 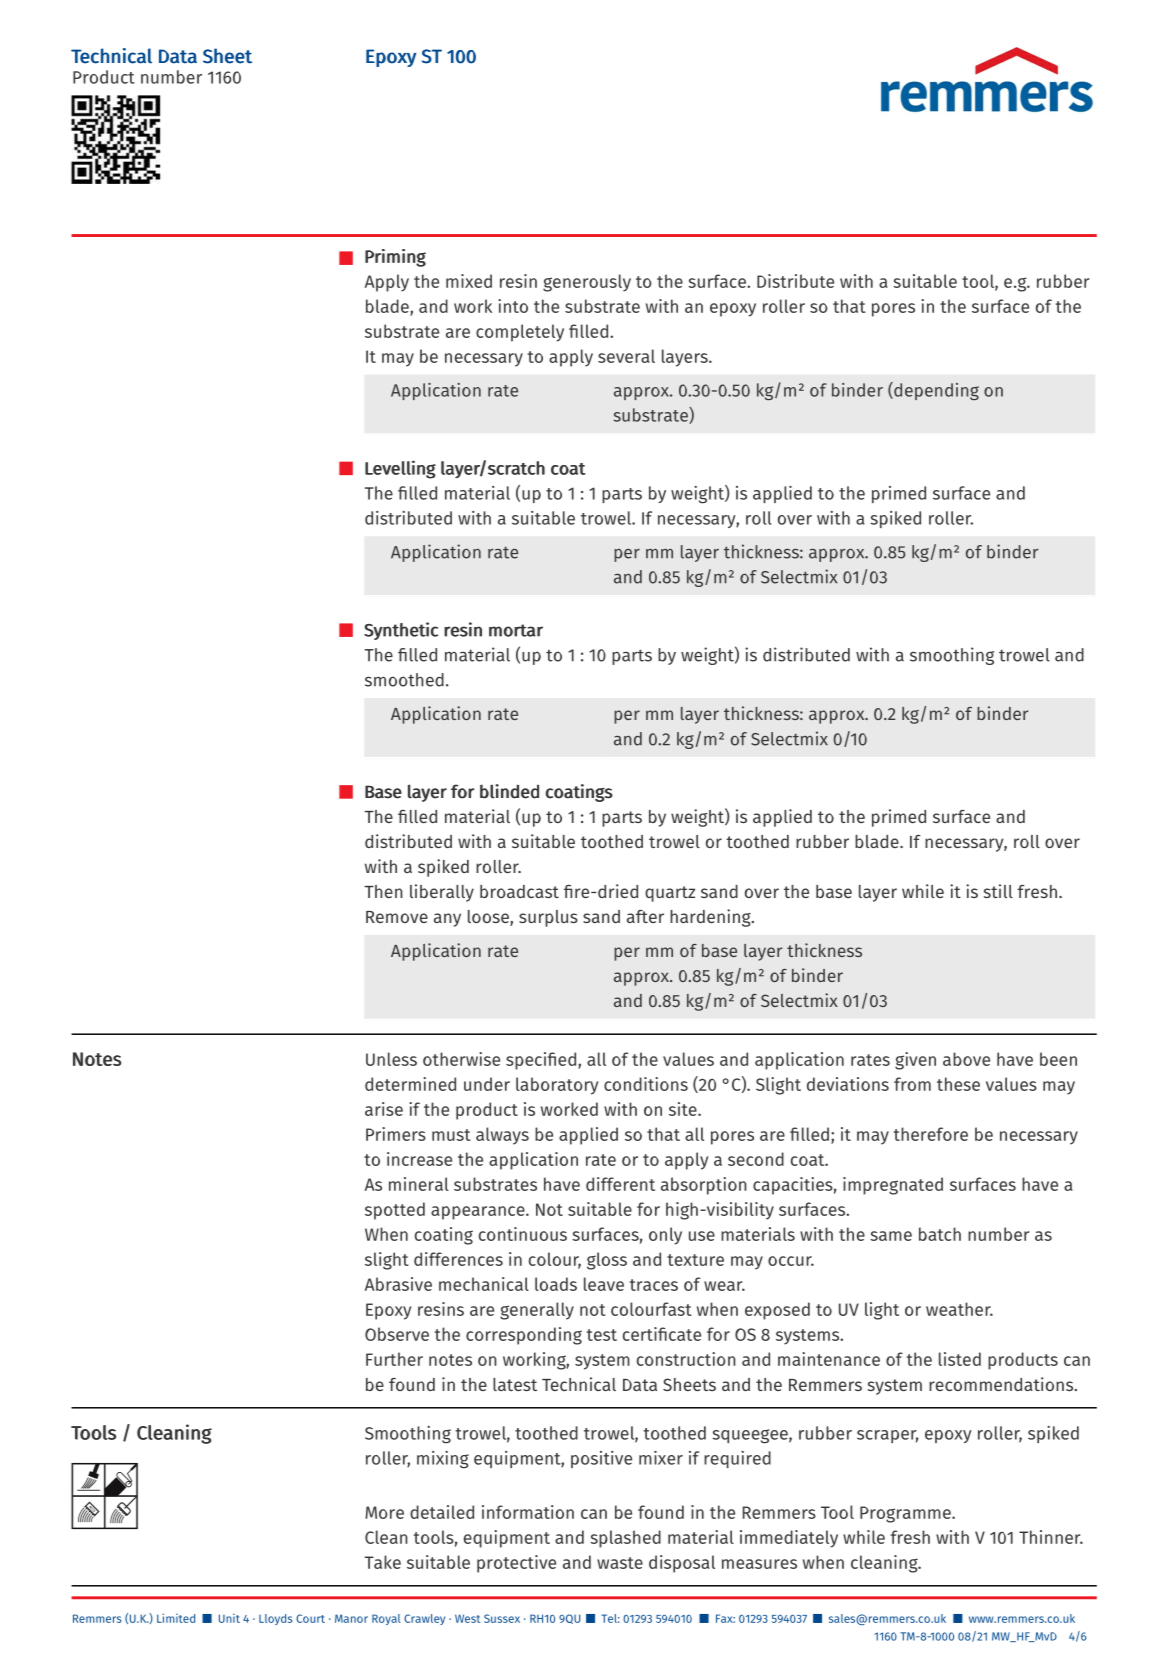 What do you see at coordinates (998, 891) in the screenshot?
I see `still` at bounding box center [998, 891].
